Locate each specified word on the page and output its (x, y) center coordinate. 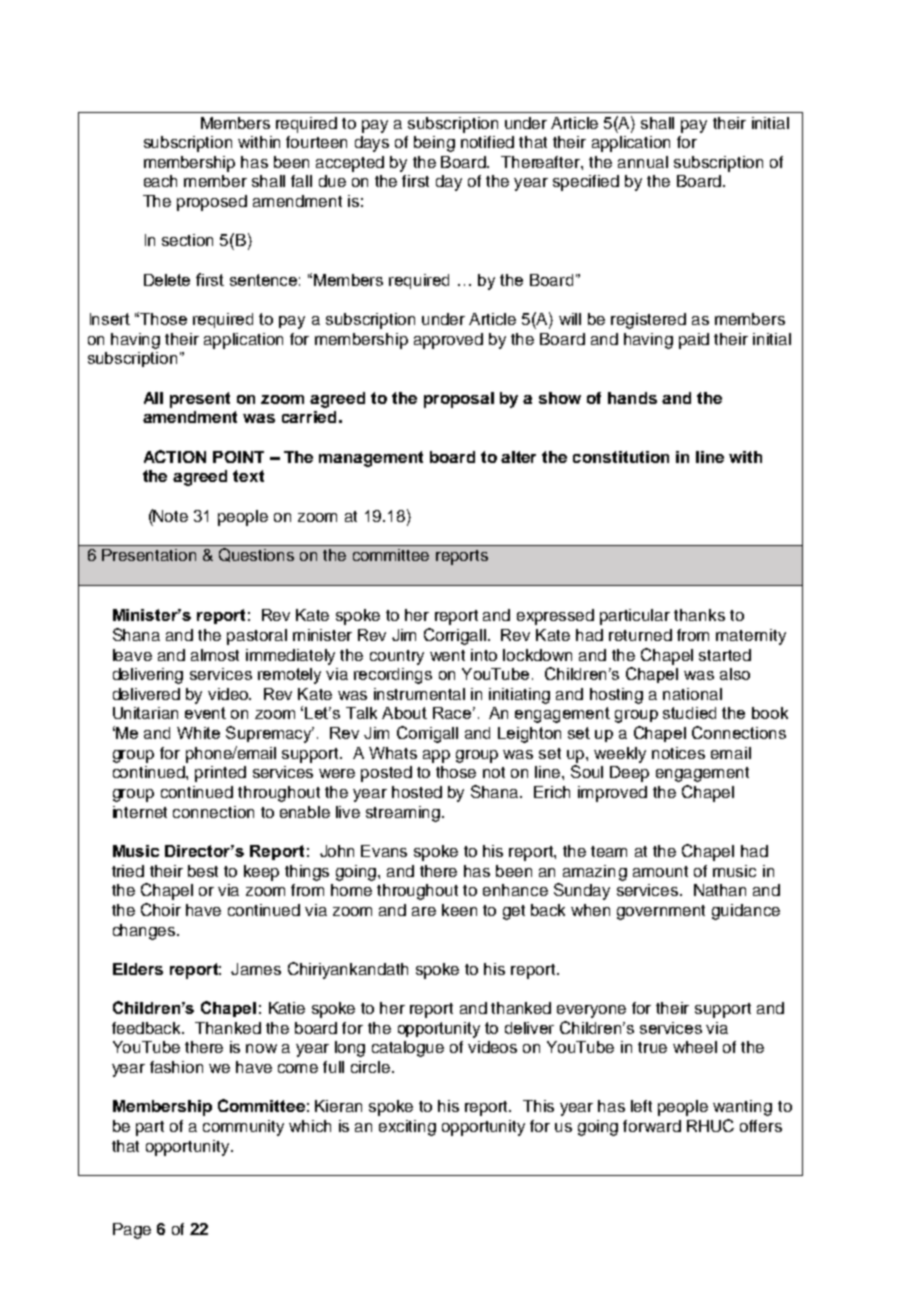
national (692, 694)
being (434, 144)
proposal (459, 400)
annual (643, 162)
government (661, 912)
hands (632, 398)
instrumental (419, 694)
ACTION (175, 456)
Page (132, 1231)
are (424, 911)
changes (145, 932)
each (160, 181)
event (205, 713)
